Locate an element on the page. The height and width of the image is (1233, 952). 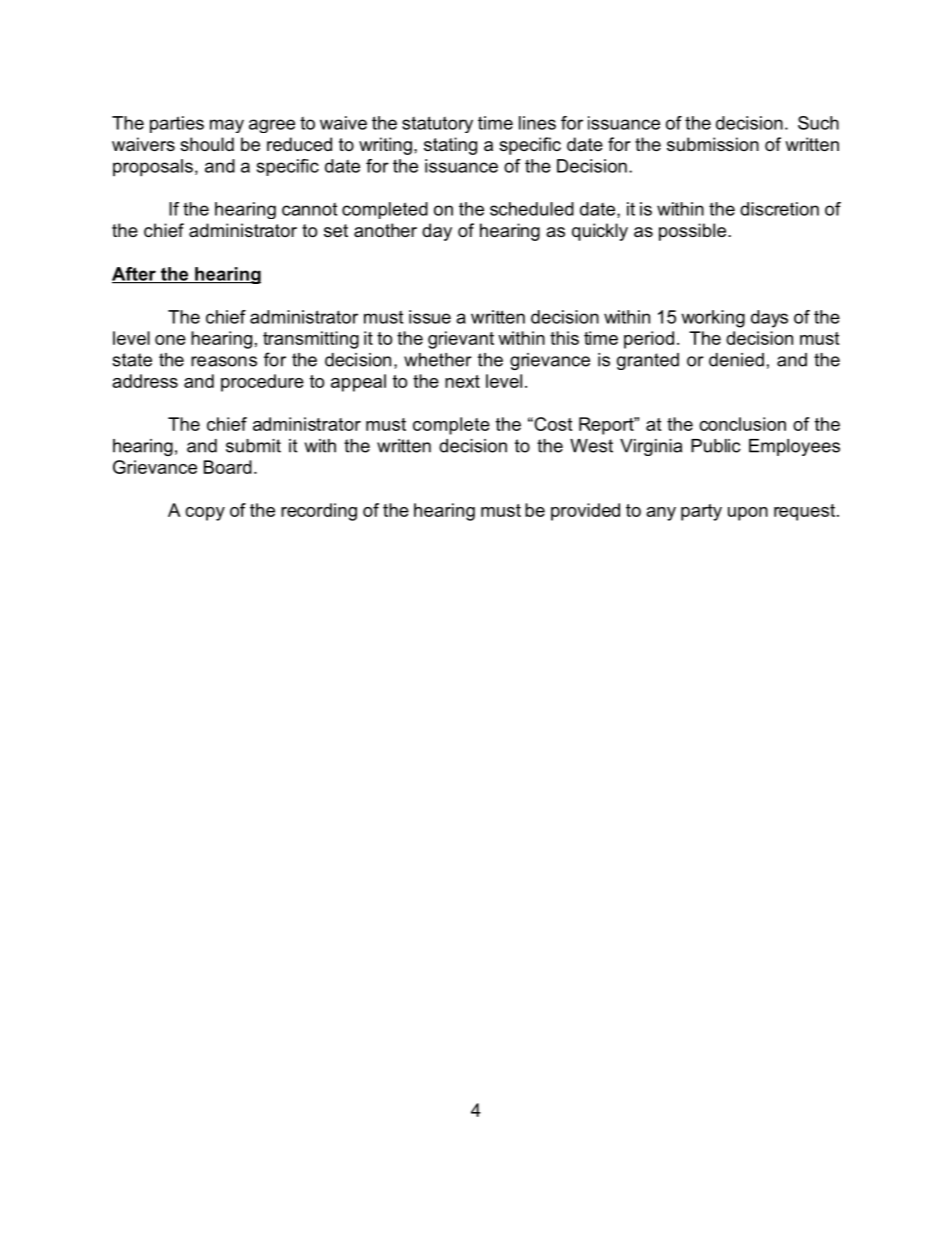
scheduled is located at coordinates (532, 209).
